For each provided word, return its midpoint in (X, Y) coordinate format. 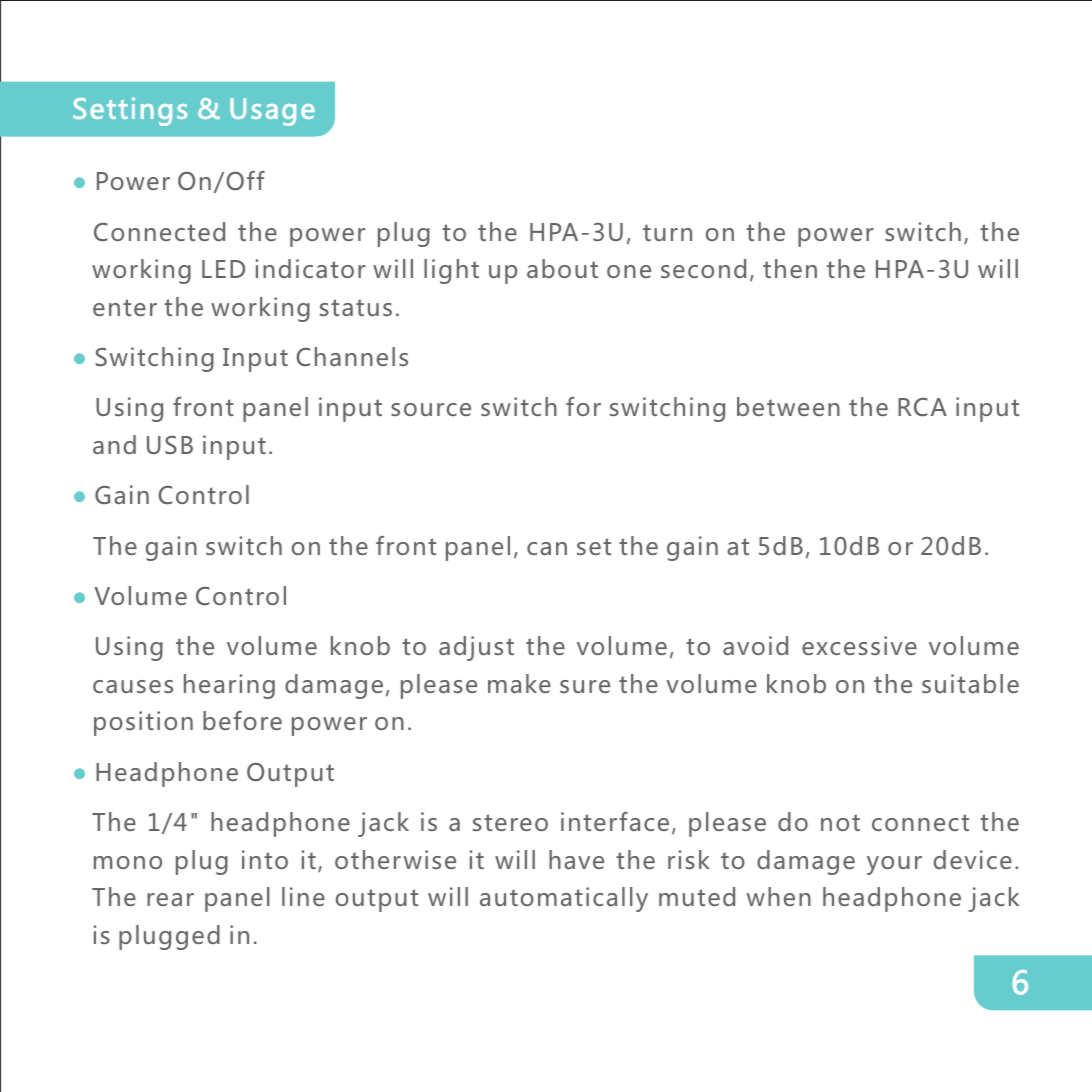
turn (667, 232)
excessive (859, 645)
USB (170, 445)
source (431, 409)
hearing (229, 686)
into (265, 859)
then (790, 268)
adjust (476, 648)
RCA (922, 407)
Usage (272, 112)
